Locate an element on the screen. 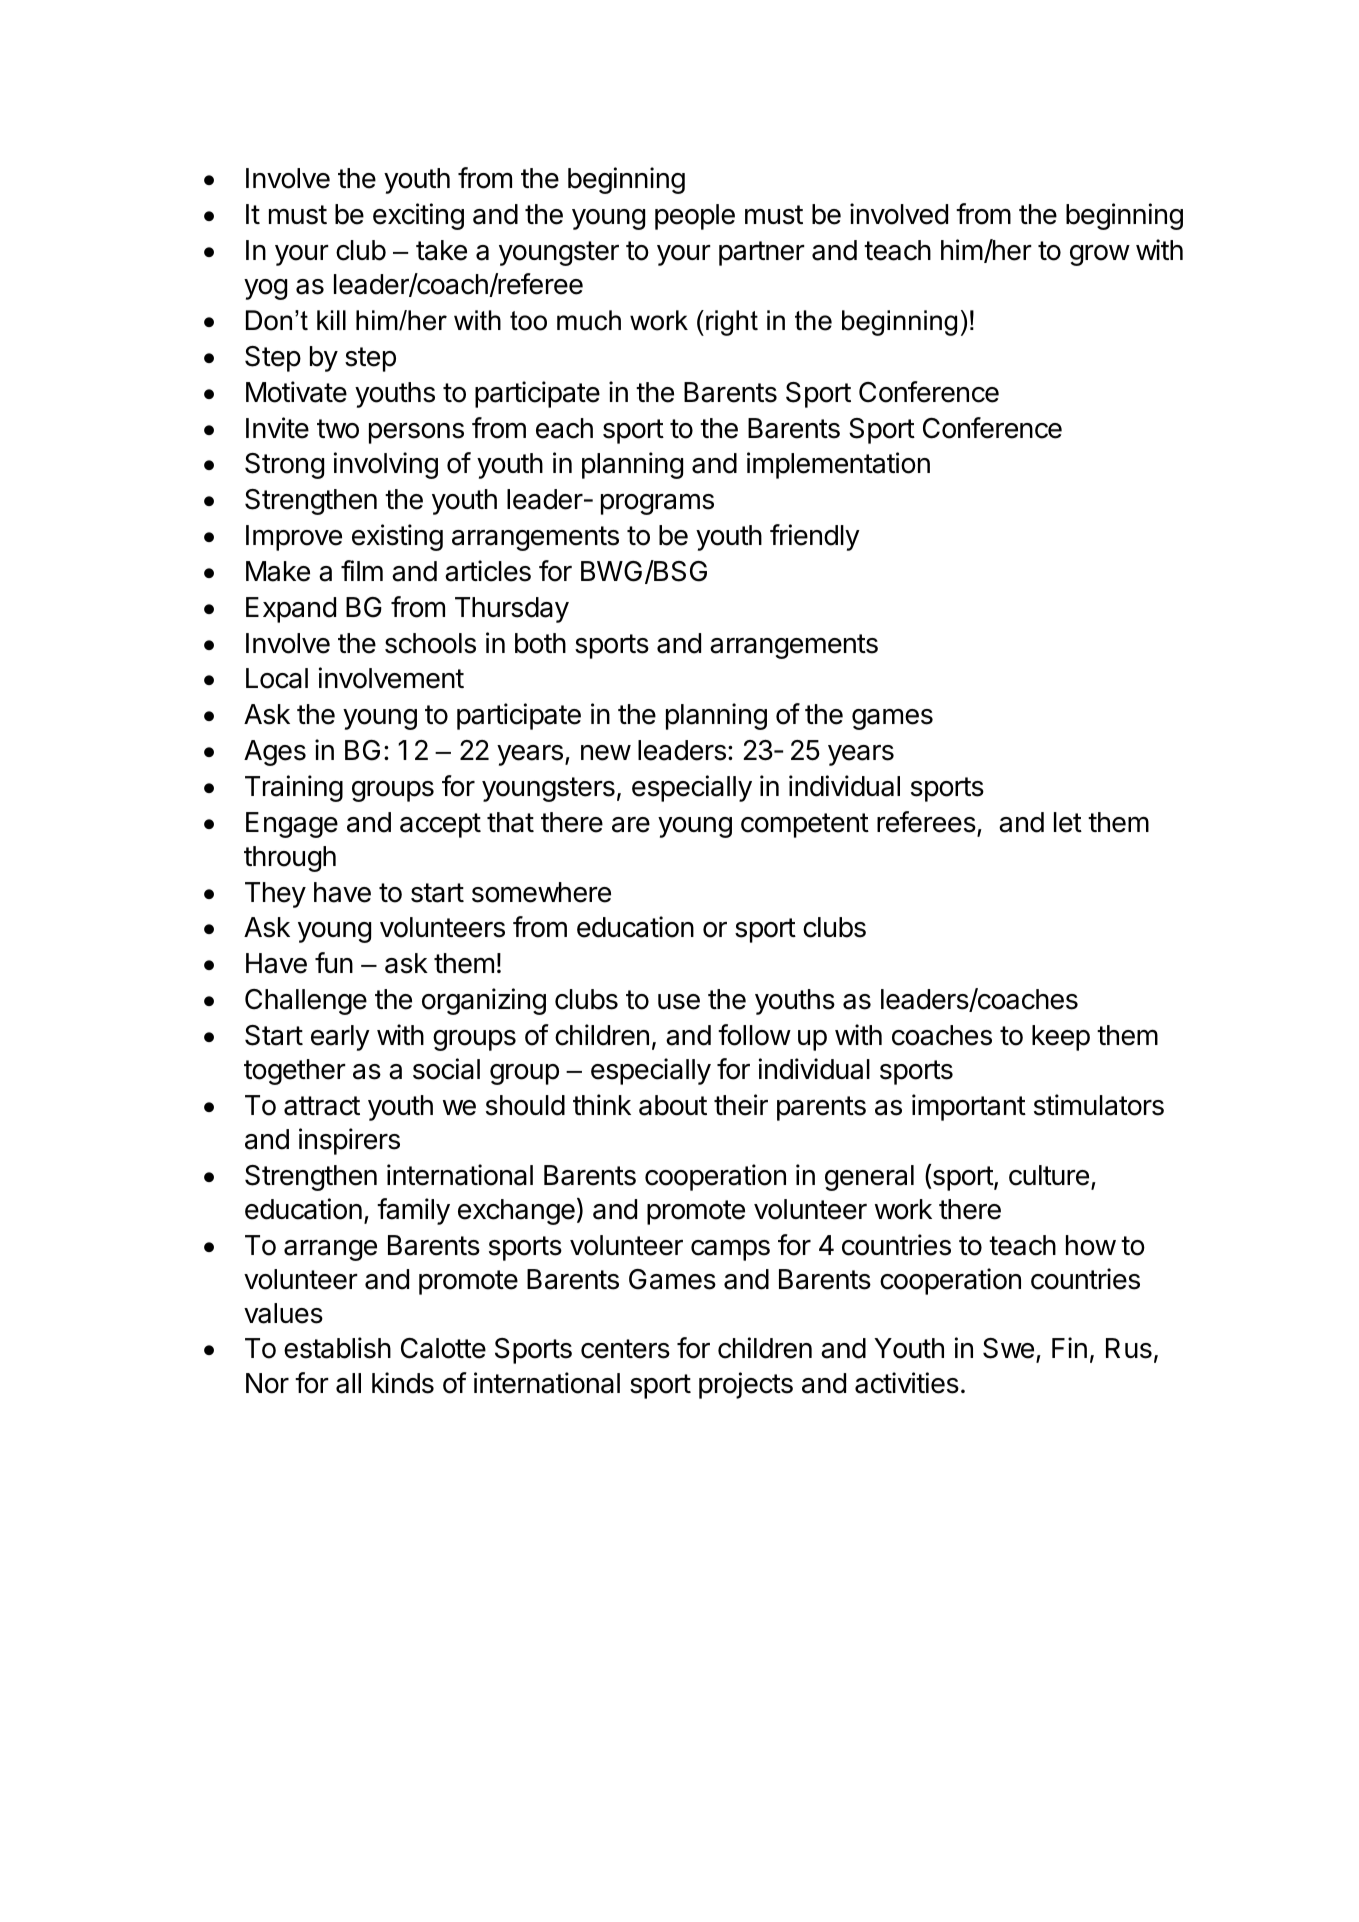 The height and width of the screenshot is (1922, 1359). projects is located at coordinates (746, 1385).
